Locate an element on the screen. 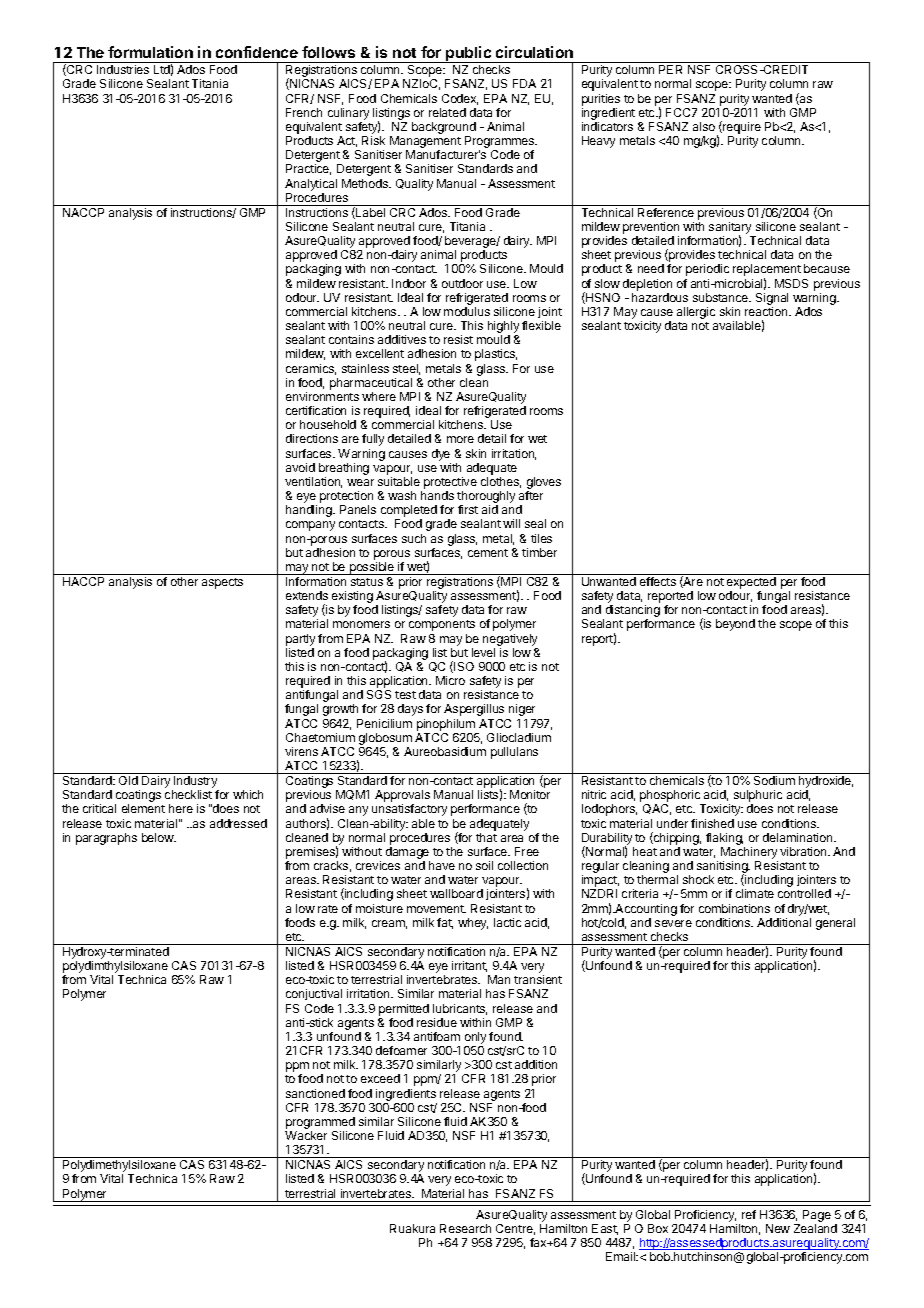  formulation is located at coordinates (150, 52).
